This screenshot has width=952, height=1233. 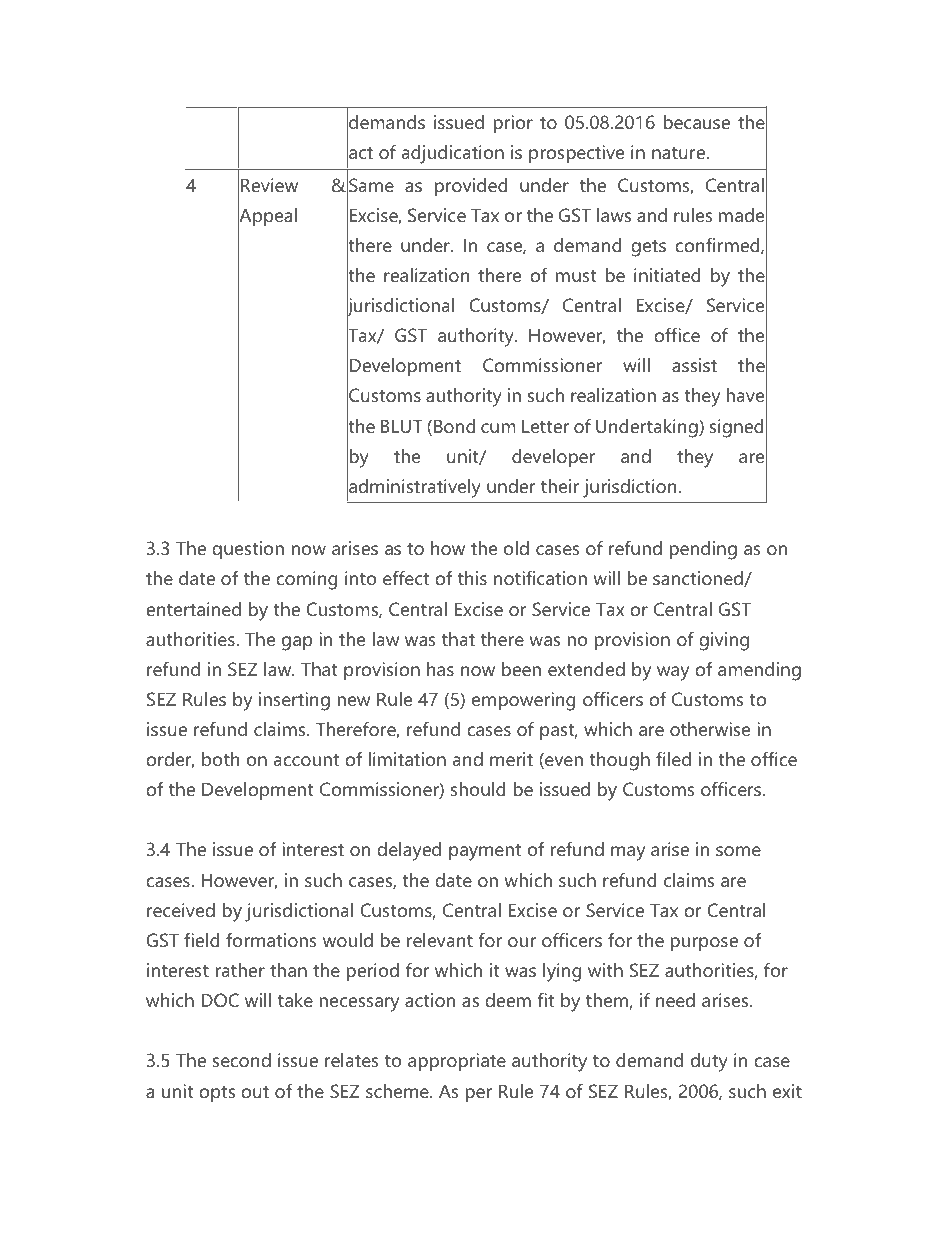 What do you see at coordinates (699, 579) in the screenshot?
I see `sanctioned` at bounding box center [699, 579].
